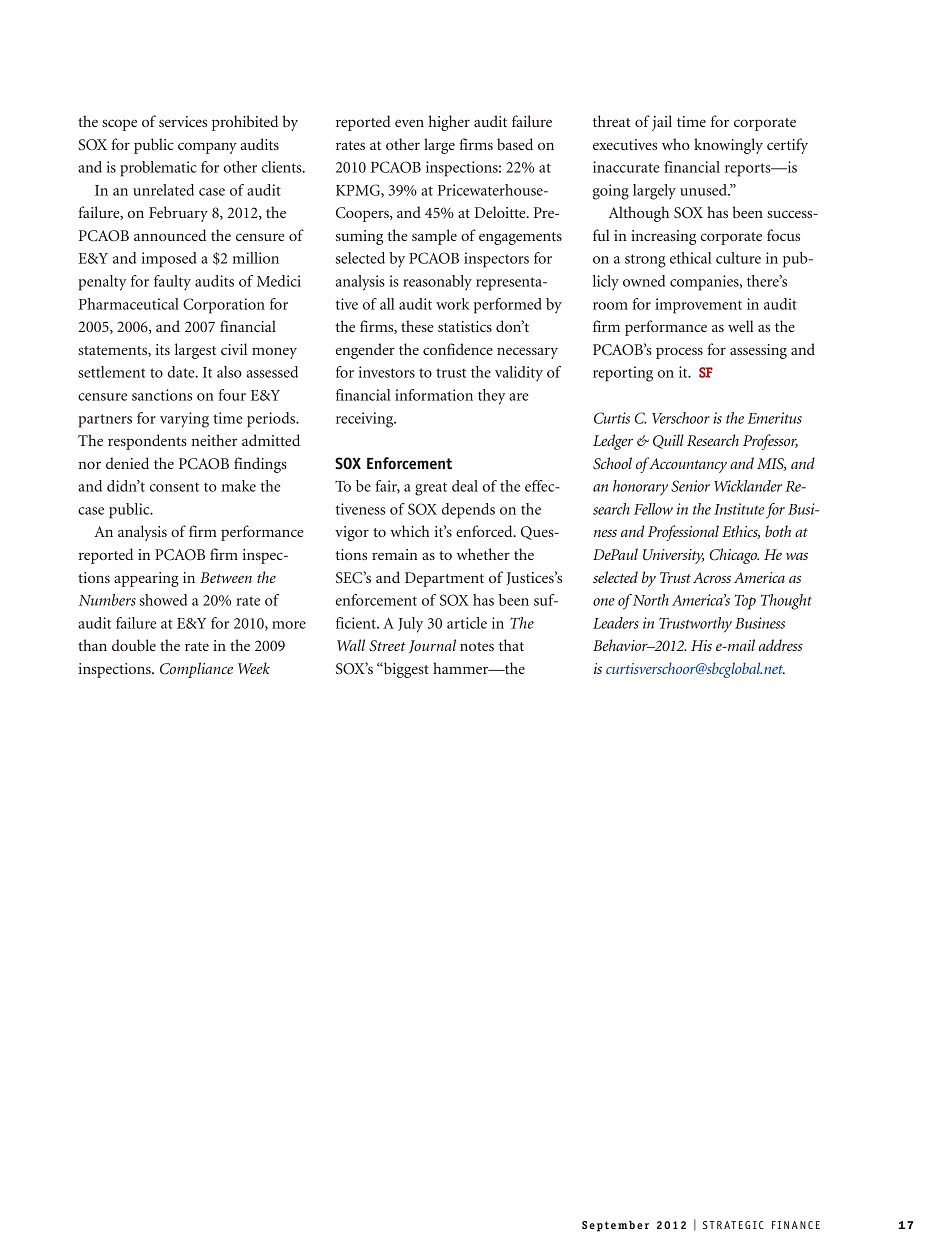  Describe the element at coordinates (449, 123) in the image. I see `higher` at that location.
